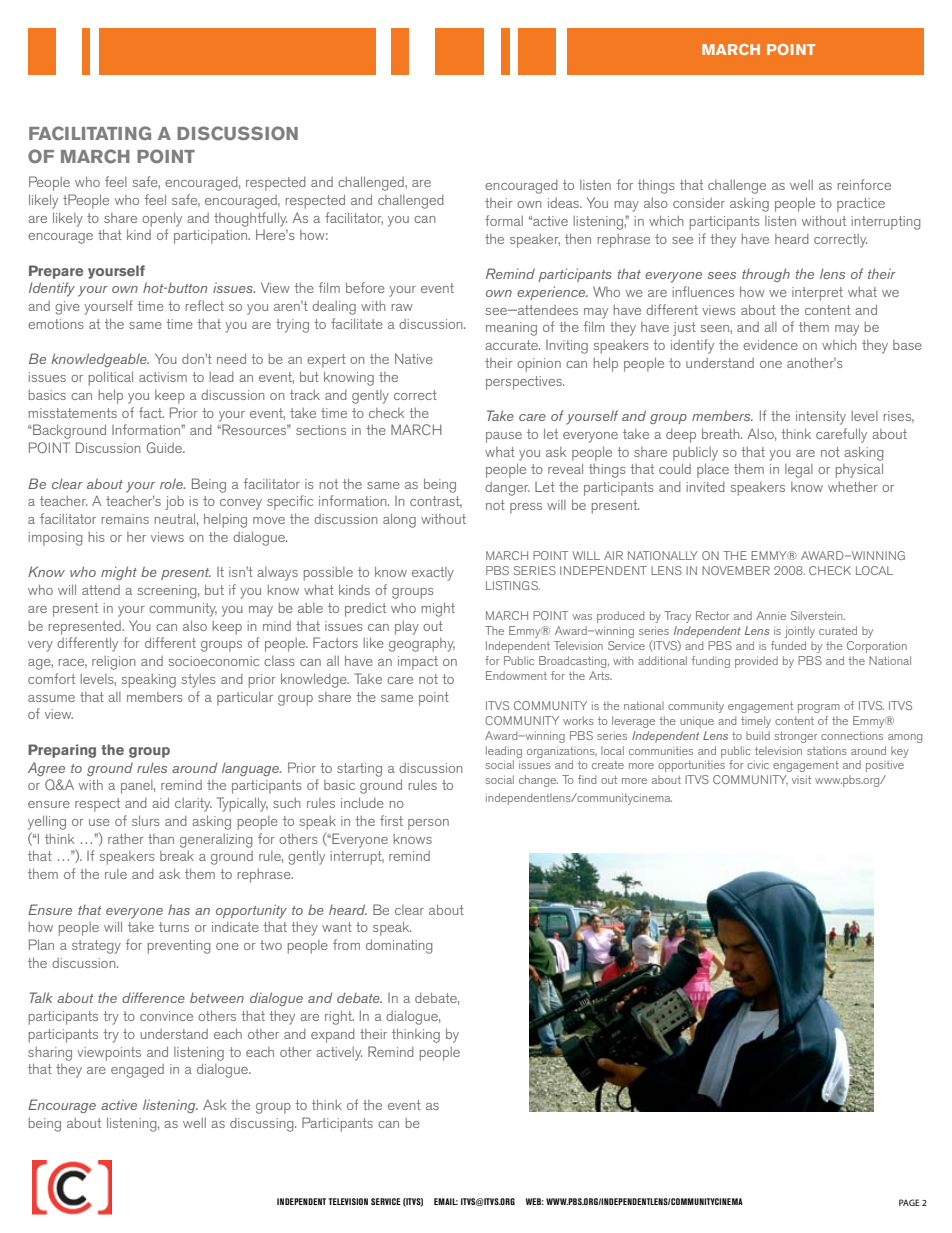 Image resolution: width=952 pixels, height=1233 pixels. Describe the element at coordinates (333, 1036) in the screenshot. I see `expand` at that location.
